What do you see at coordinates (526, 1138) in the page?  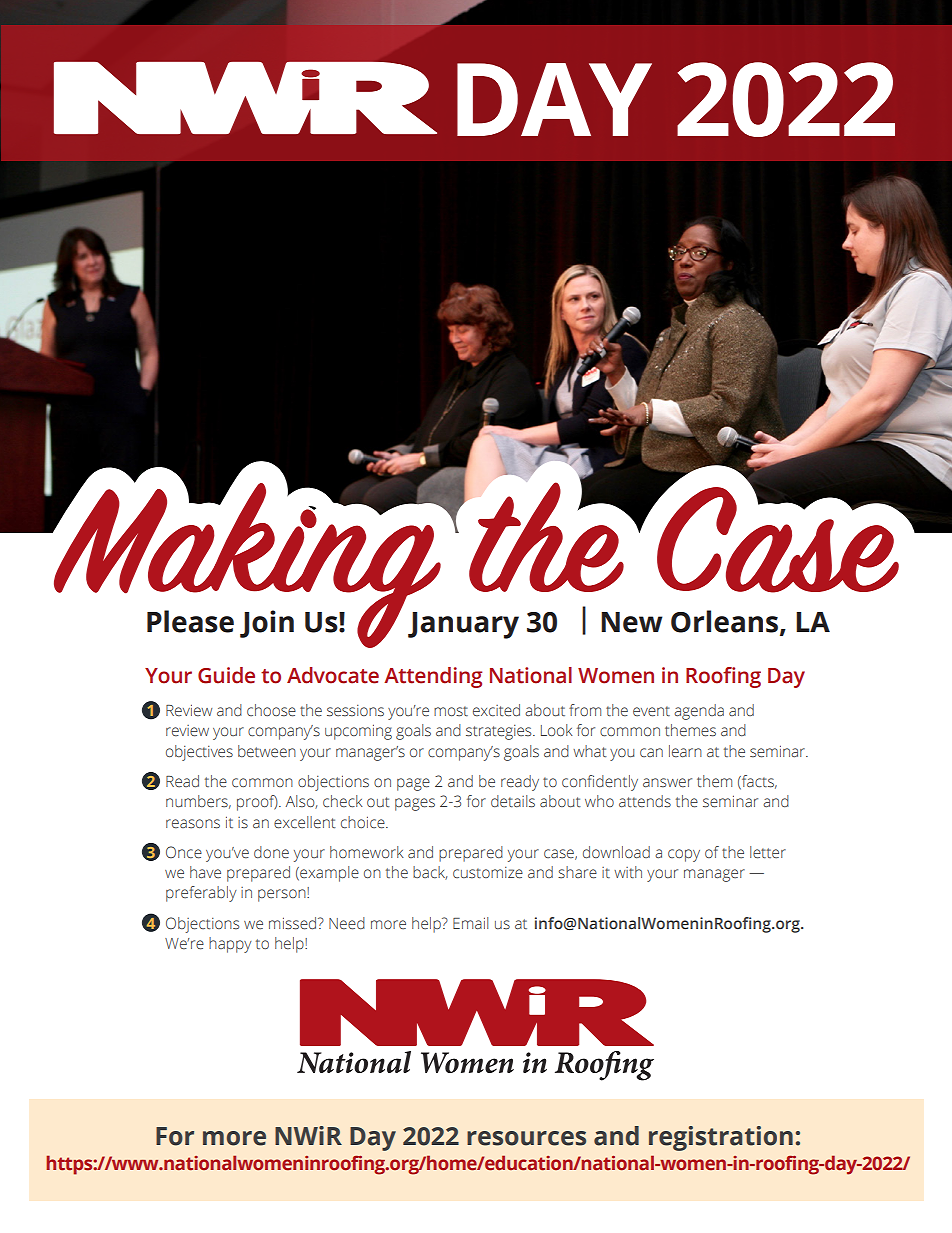 I see `resources` at bounding box center [526, 1138].
